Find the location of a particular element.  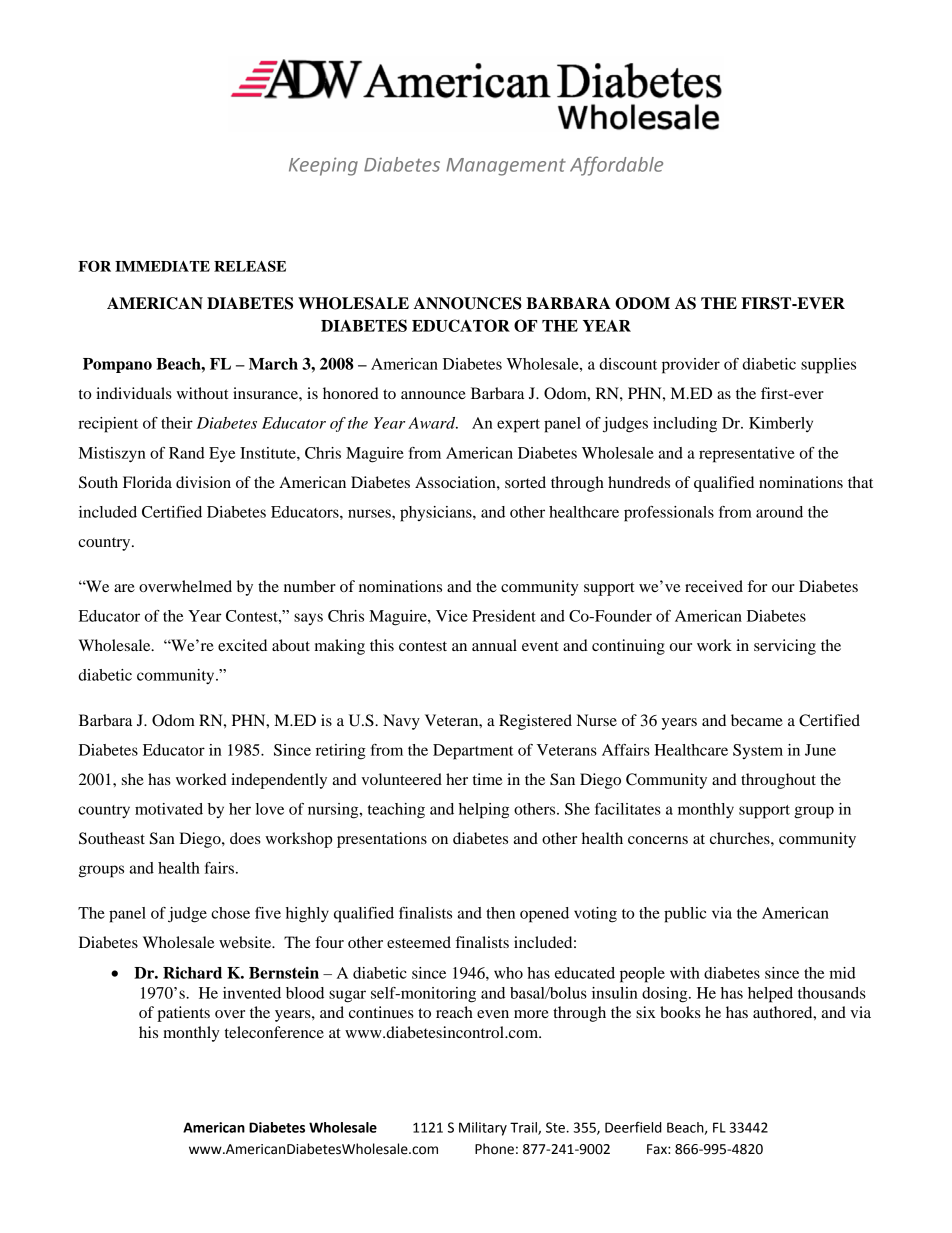

IMMEDIATE is located at coordinates (162, 266).
